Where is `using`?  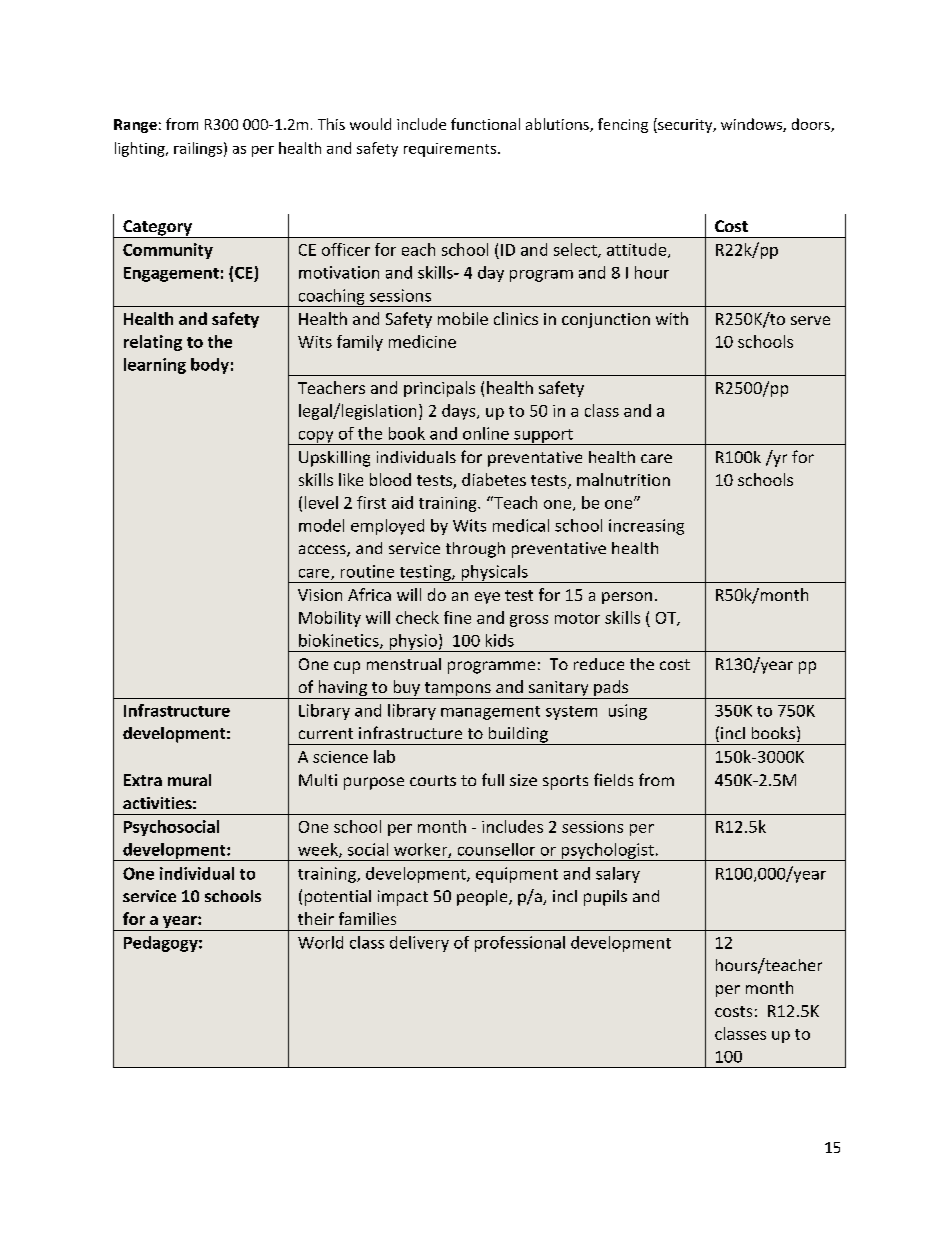
using is located at coordinates (628, 712).
